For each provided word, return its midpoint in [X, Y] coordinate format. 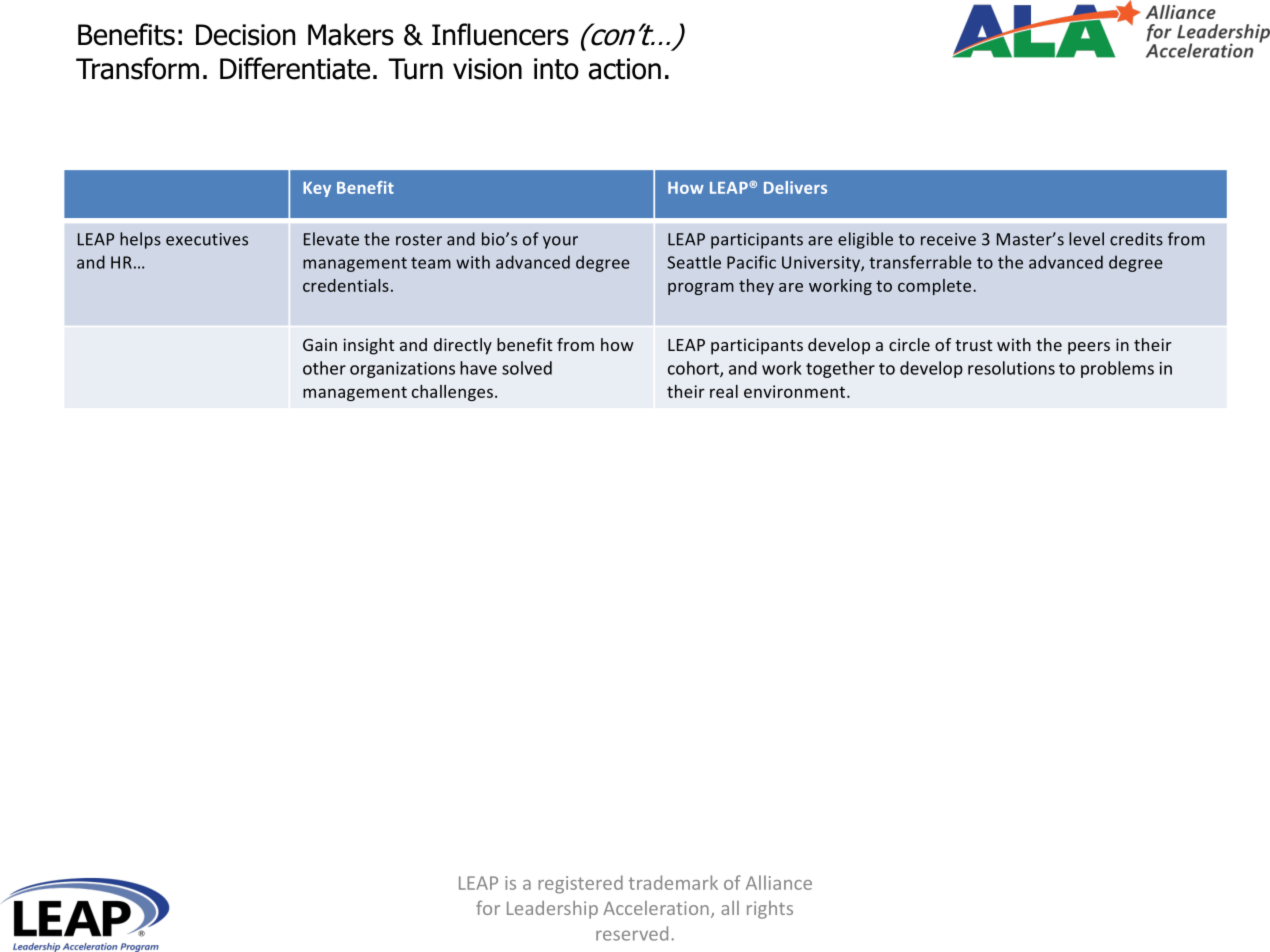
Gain [320, 344]
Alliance [779, 882]
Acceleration [656, 908]
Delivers [795, 187]
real [724, 391]
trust [973, 345]
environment [796, 391]
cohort [694, 369]
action [625, 69]
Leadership [552, 910]
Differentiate [295, 68]
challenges [454, 393]
